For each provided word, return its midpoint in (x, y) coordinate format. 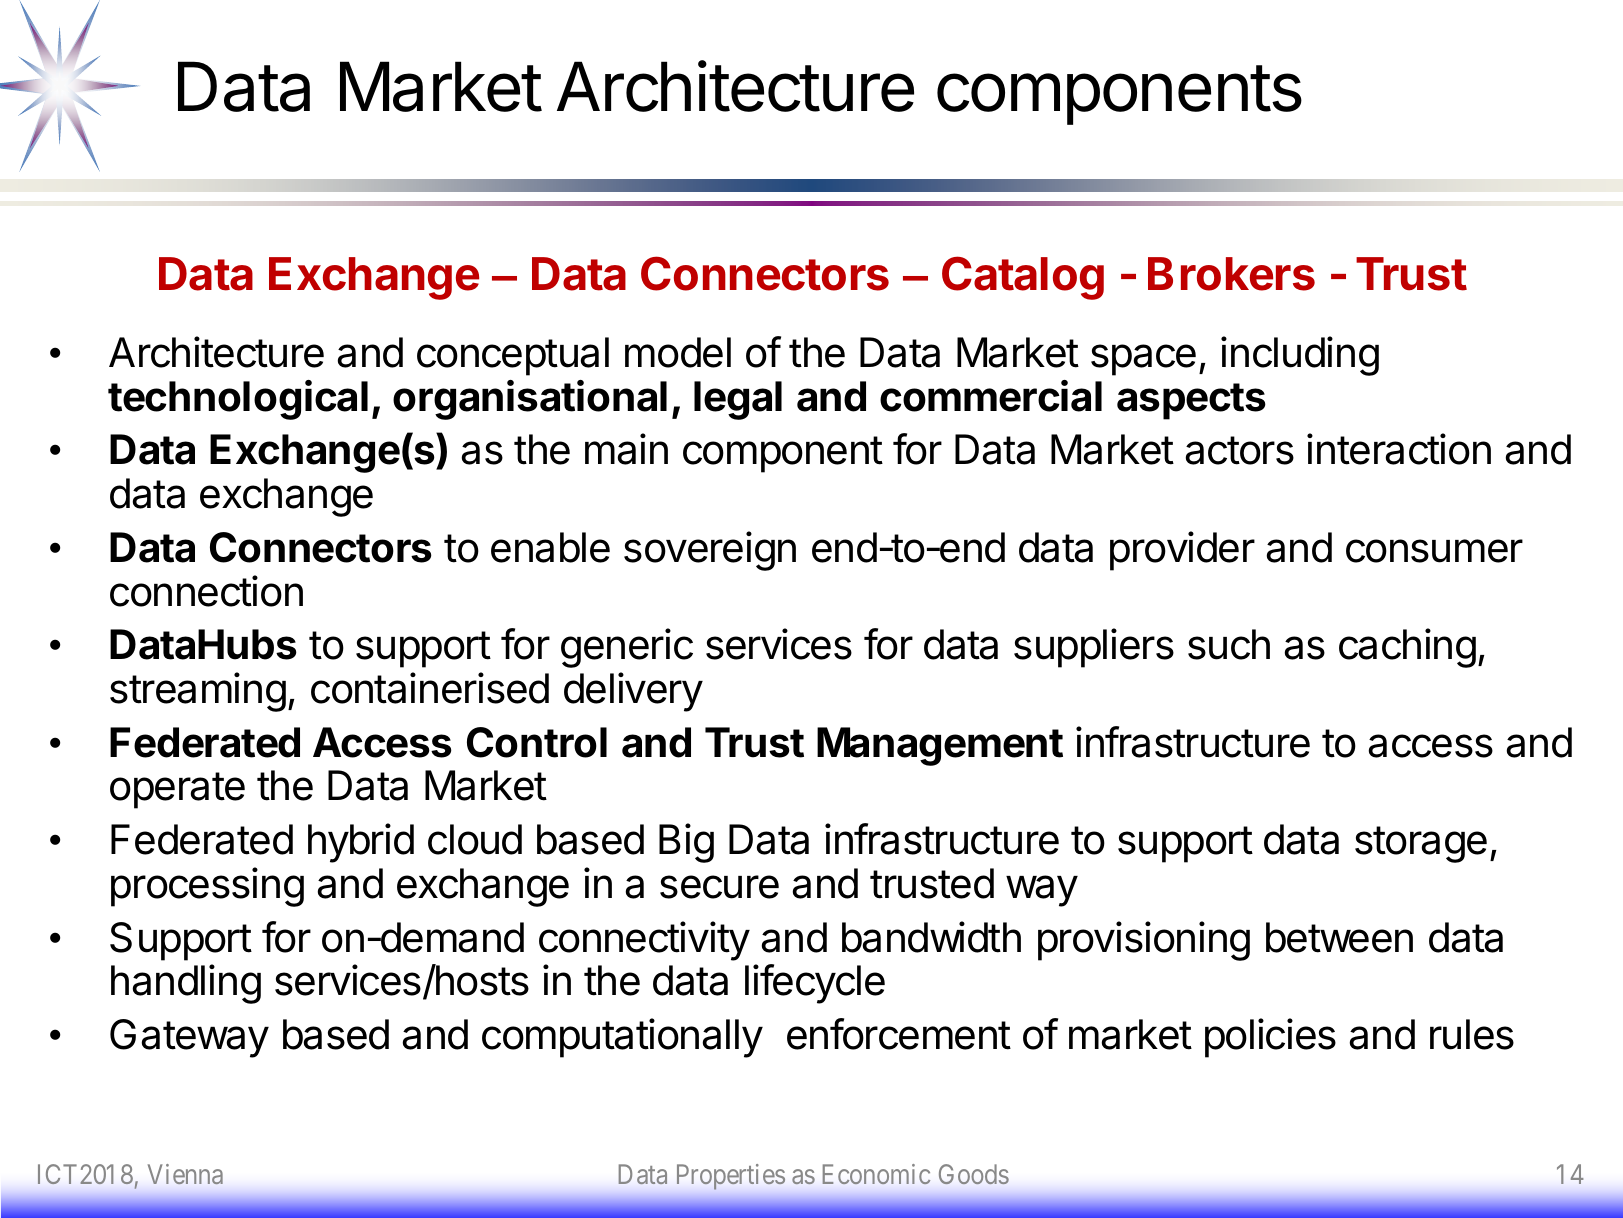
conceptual (513, 356)
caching (1407, 648)
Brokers (1231, 274)
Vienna (185, 1174)
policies (1270, 1038)
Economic (876, 1174)
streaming (198, 692)
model (678, 352)
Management (940, 746)
